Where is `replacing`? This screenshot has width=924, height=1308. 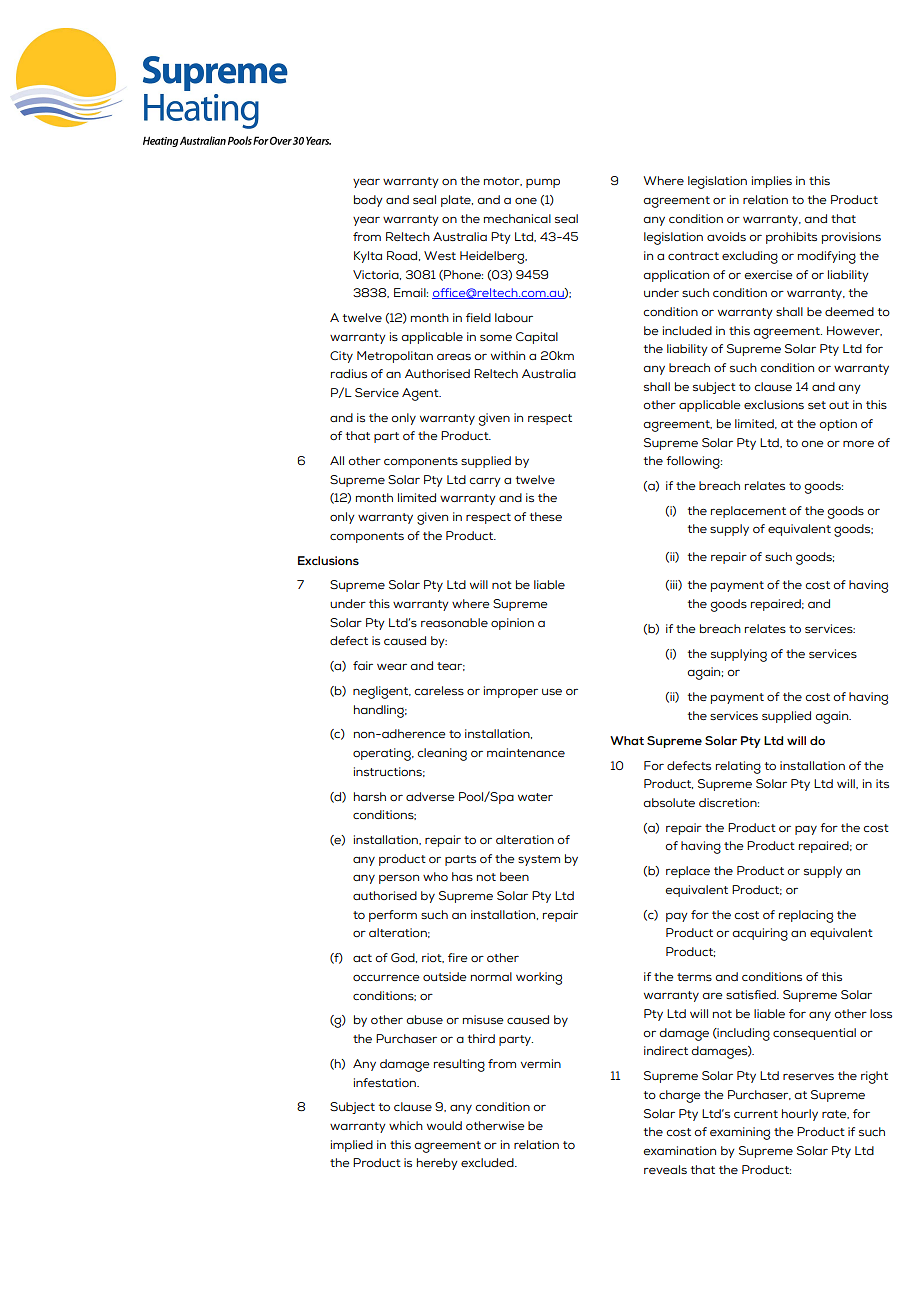
replacing is located at coordinates (806, 916).
